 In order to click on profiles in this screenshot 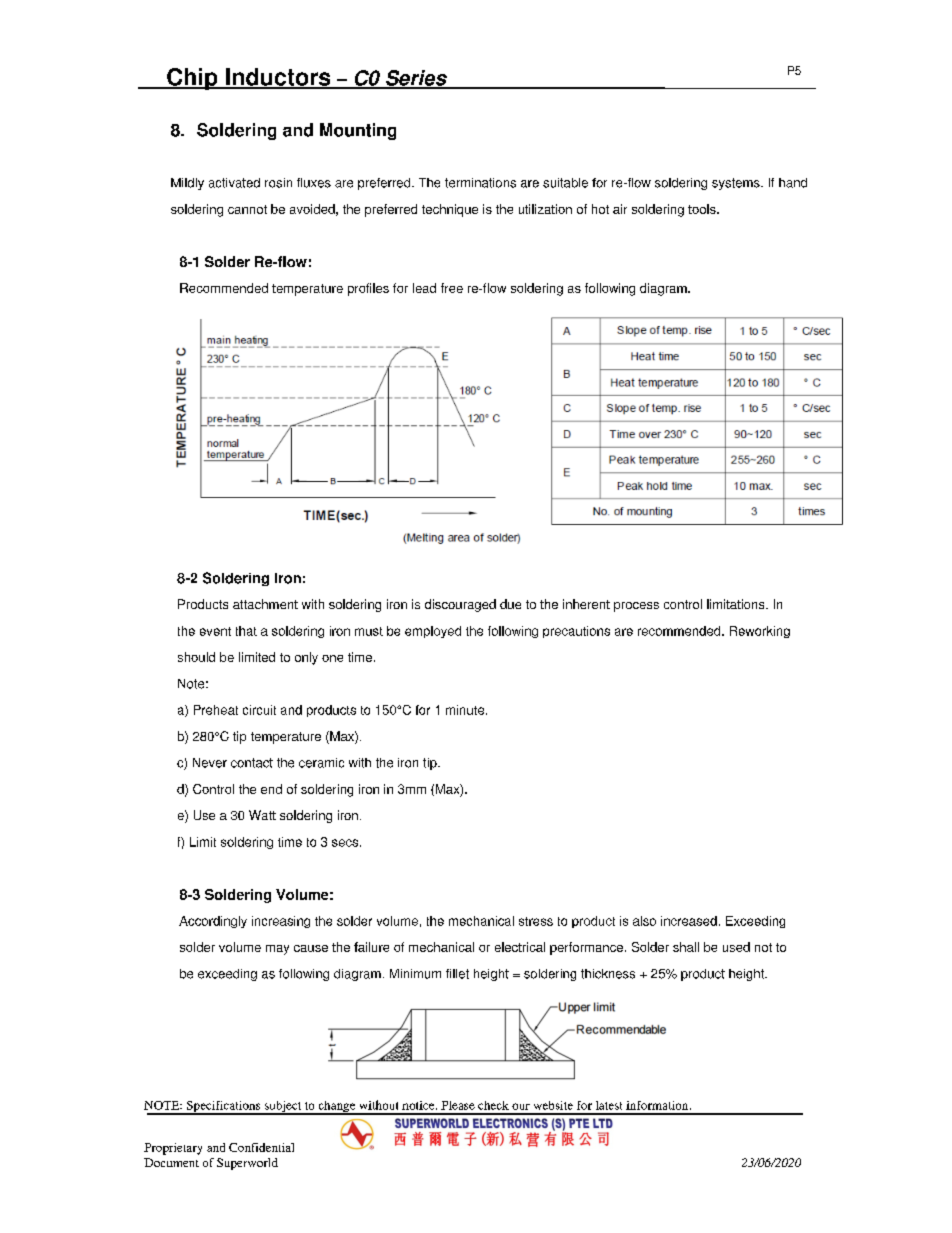, I will do `click(368, 289)`.
